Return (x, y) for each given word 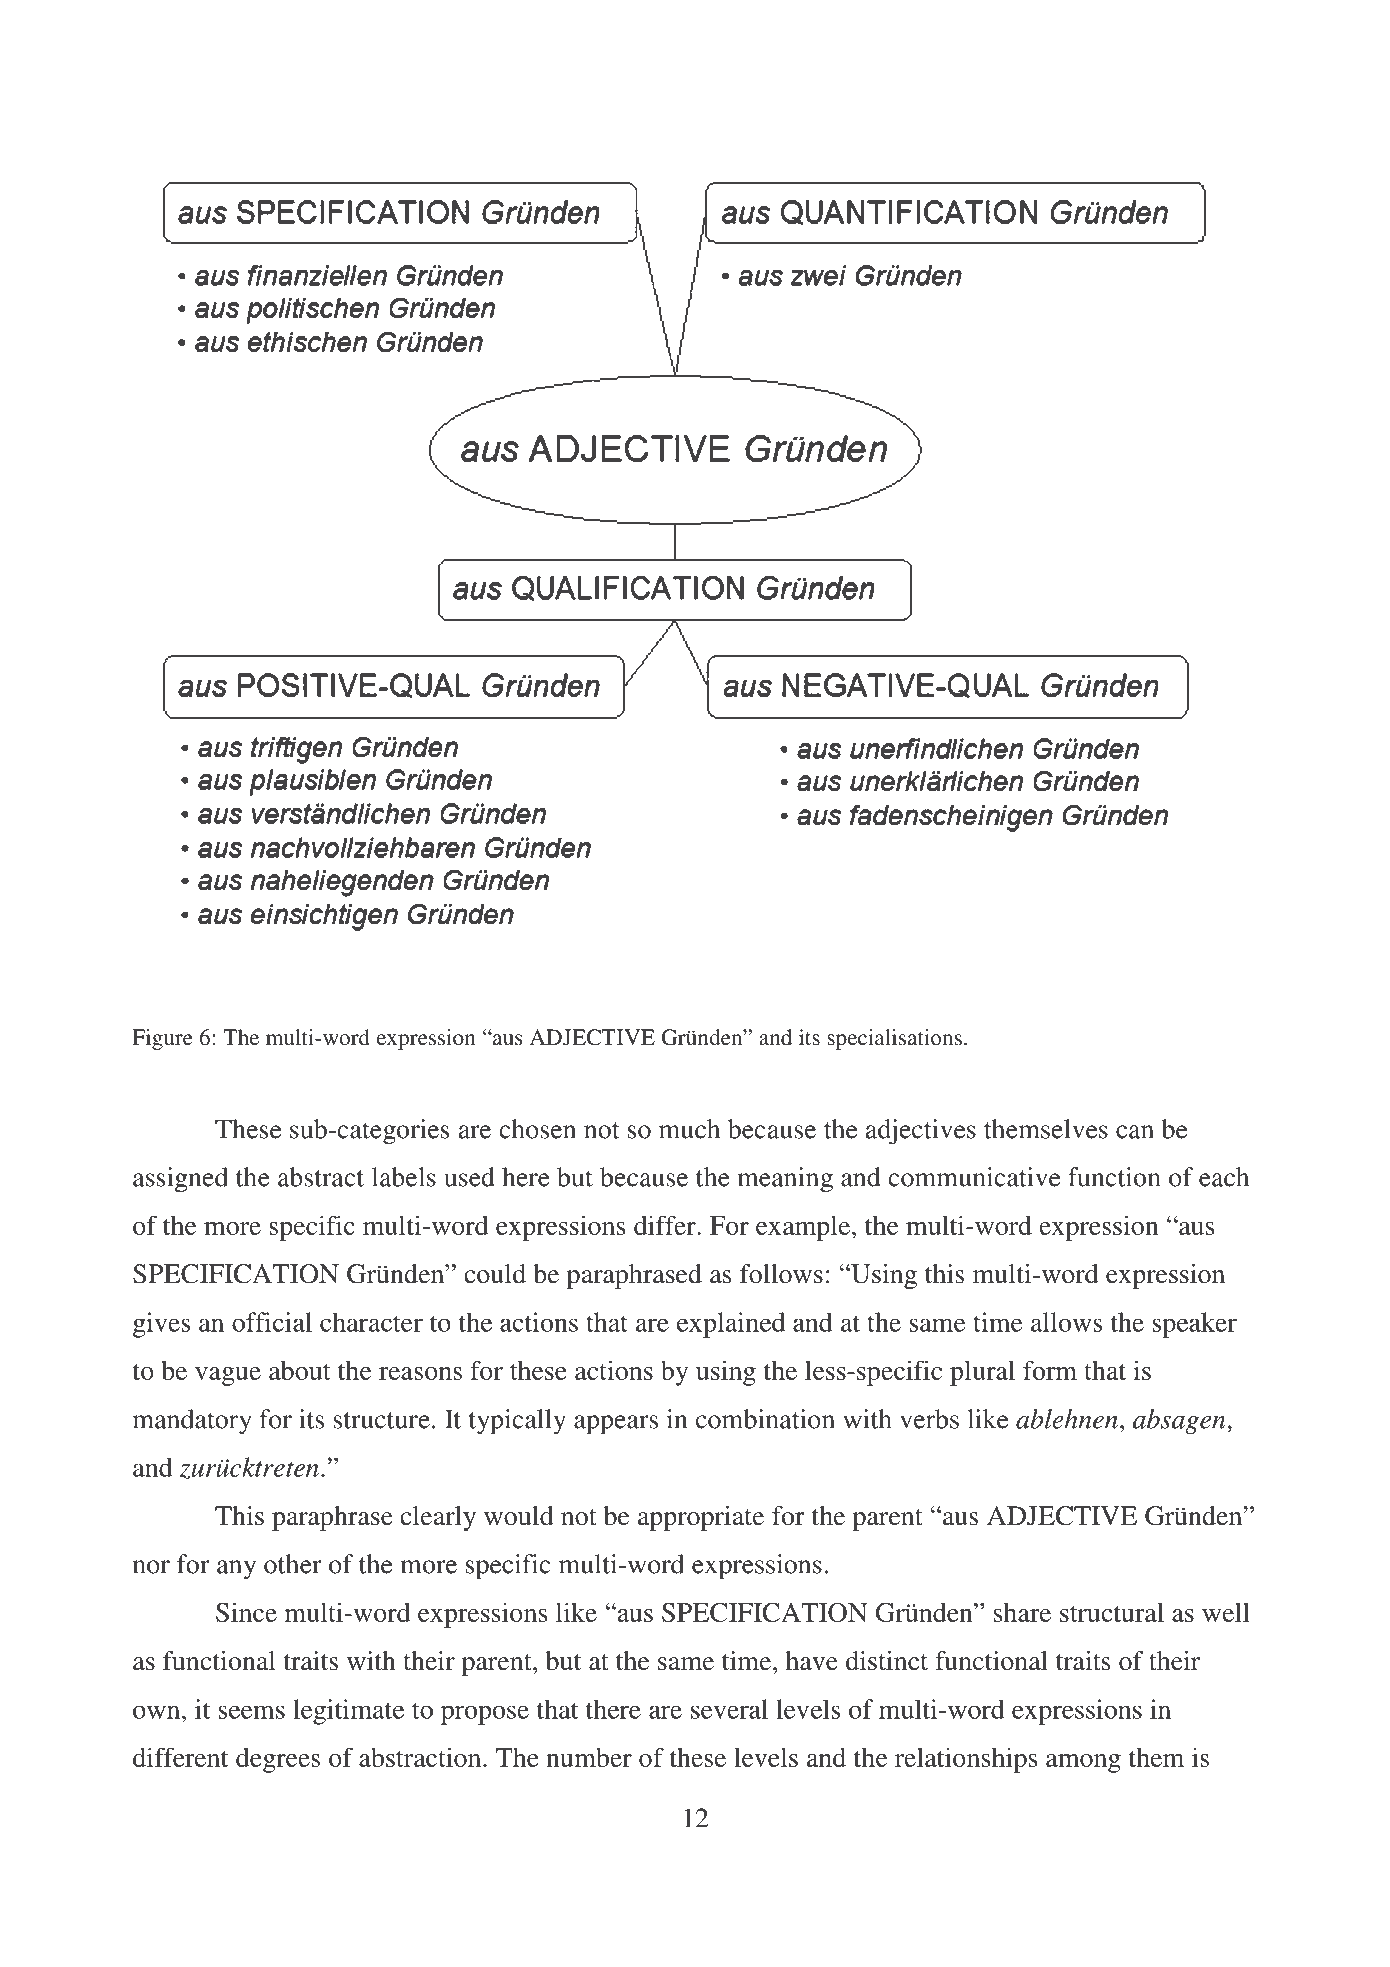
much (689, 1129)
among (1083, 1763)
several (729, 1709)
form (1050, 1370)
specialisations (894, 1039)
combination (765, 1419)
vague (228, 1376)
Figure (162, 1039)
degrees (278, 1760)
